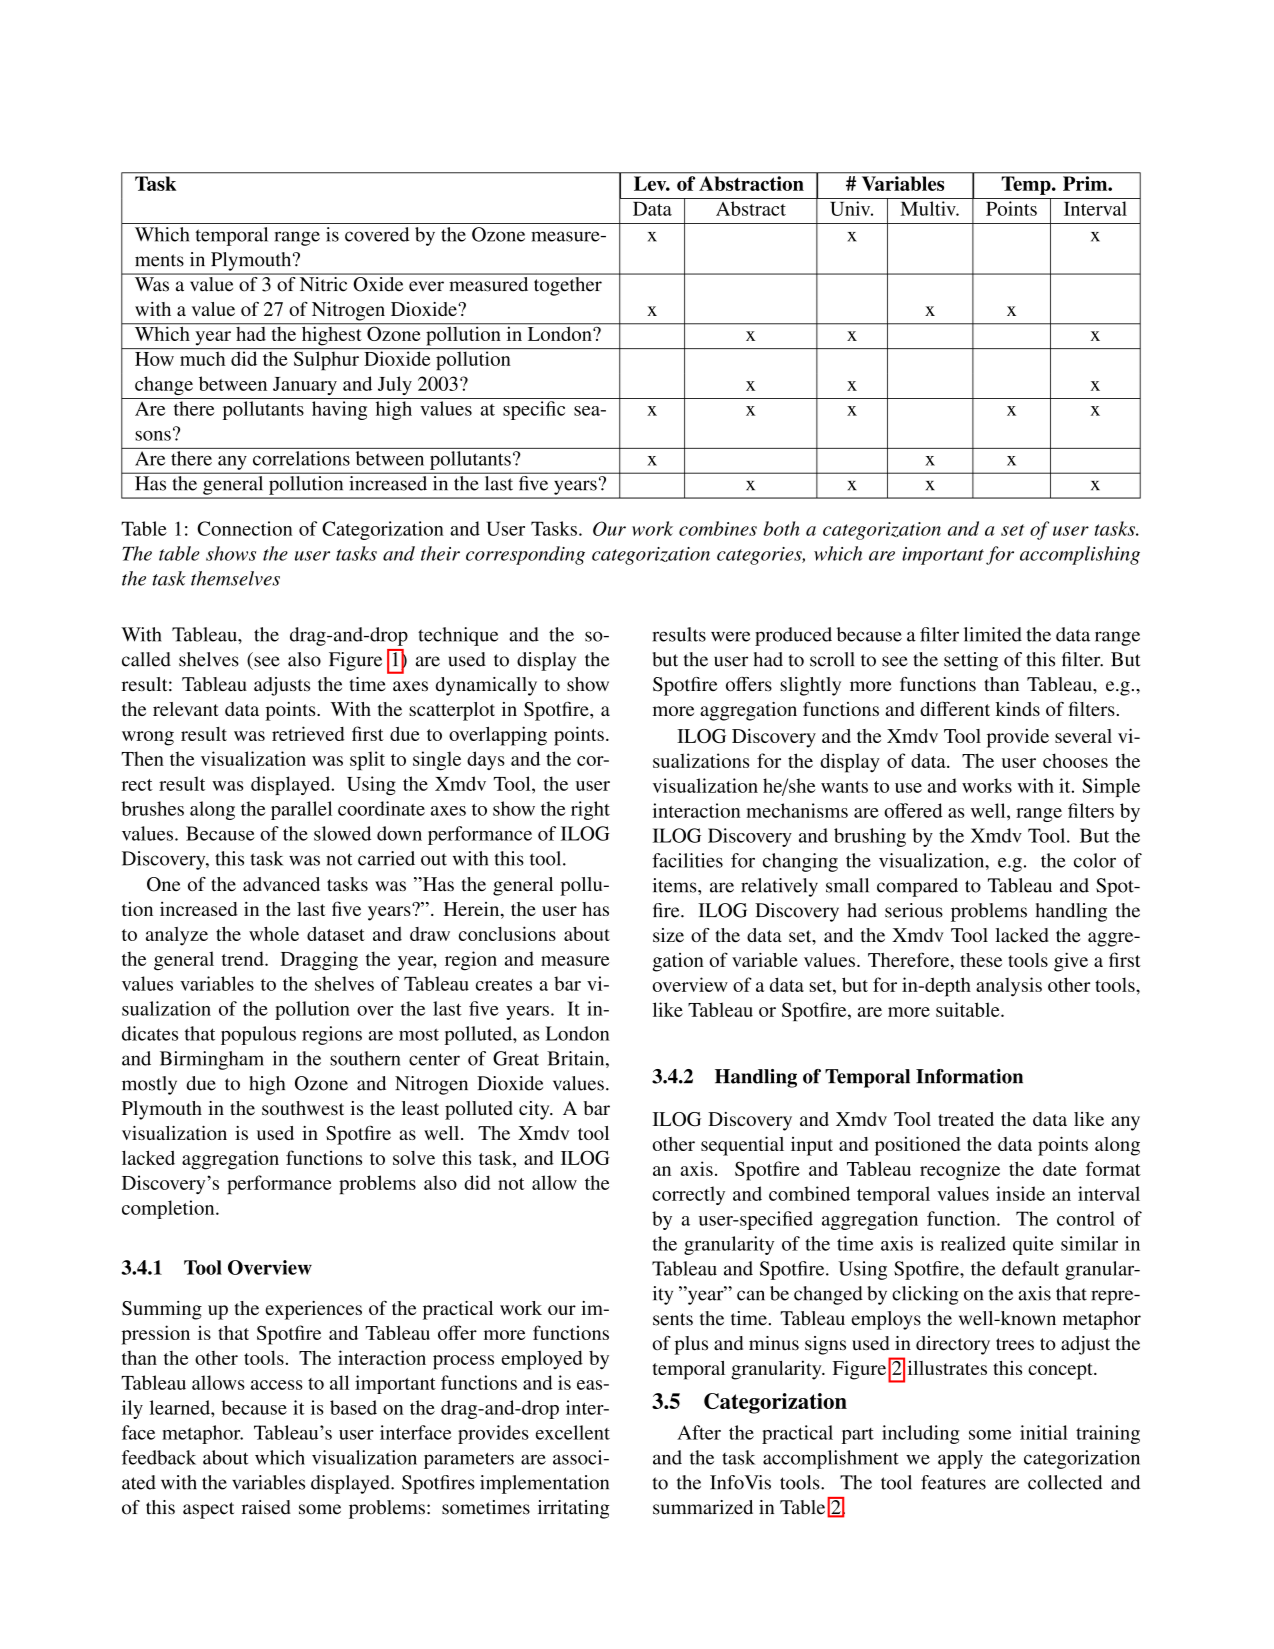 The width and height of the screenshot is (1274, 1649). Describe the element at coordinates (202, 358) in the screenshot. I see `much` at that location.
